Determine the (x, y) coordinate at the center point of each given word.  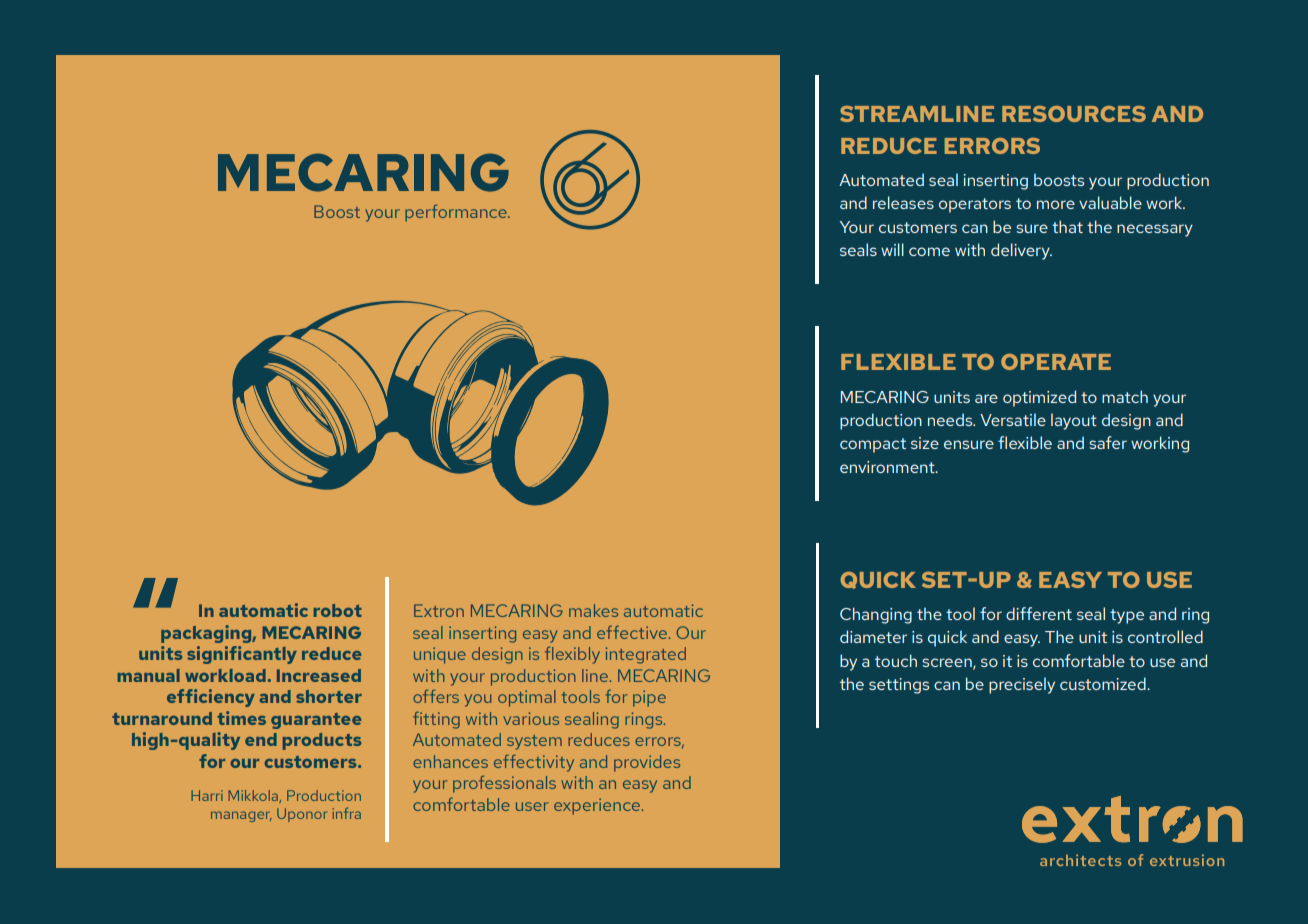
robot (338, 610)
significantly (242, 655)
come (929, 251)
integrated (646, 655)
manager (241, 816)
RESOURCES (1074, 114)
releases (903, 202)
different (1039, 613)
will (892, 249)
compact (873, 445)
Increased (319, 675)
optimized (1039, 398)
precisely (1022, 685)
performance (457, 213)
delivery (1021, 251)
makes (593, 610)
